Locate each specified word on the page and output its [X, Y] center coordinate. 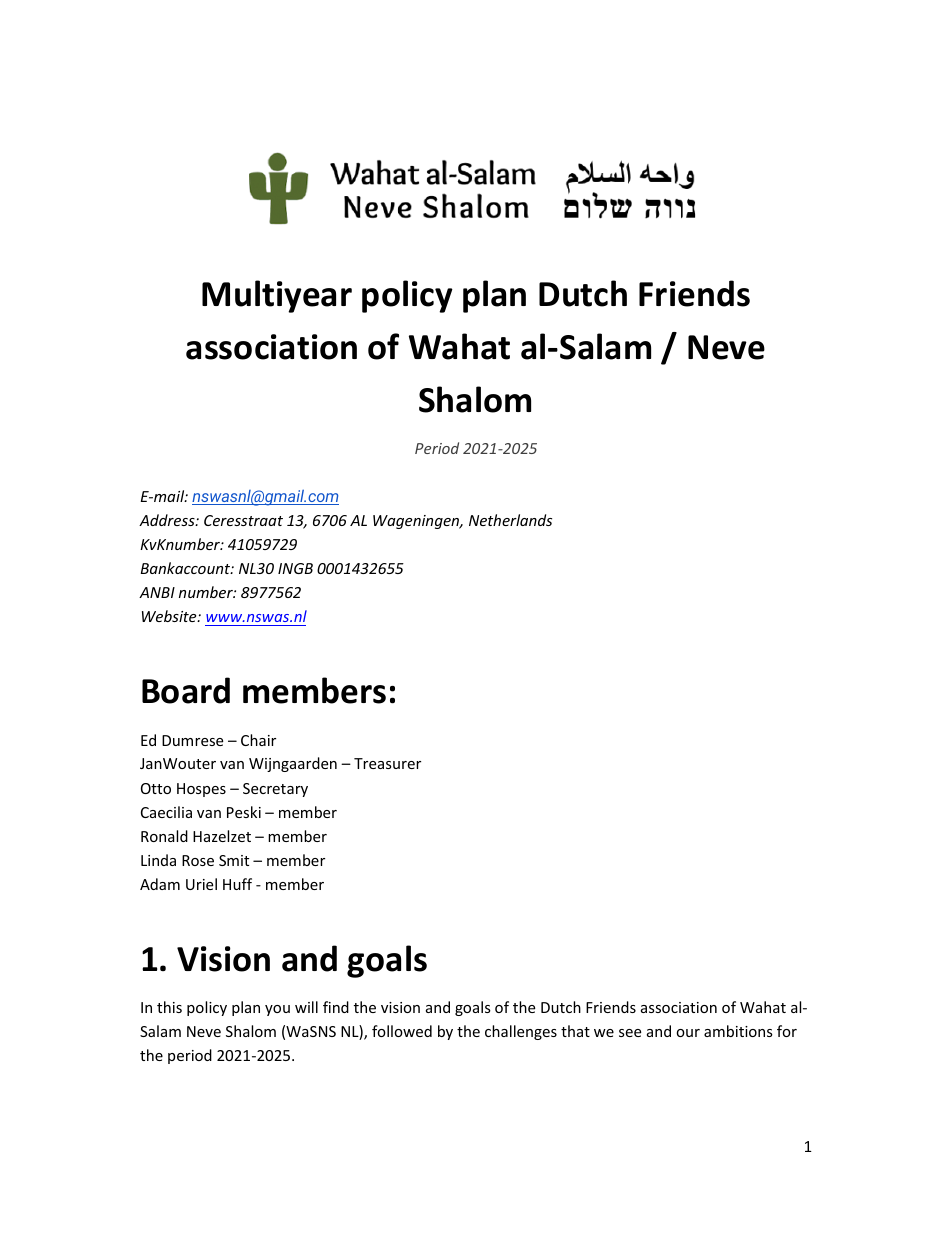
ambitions [738, 1031]
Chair [258, 740]
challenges [521, 1032]
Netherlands [510, 520]
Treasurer [387, 763]
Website [170, 616]
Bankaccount [186, 568]
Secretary [275, 790]
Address [168, 520]
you [277, 1010]
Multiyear [277, 296]
